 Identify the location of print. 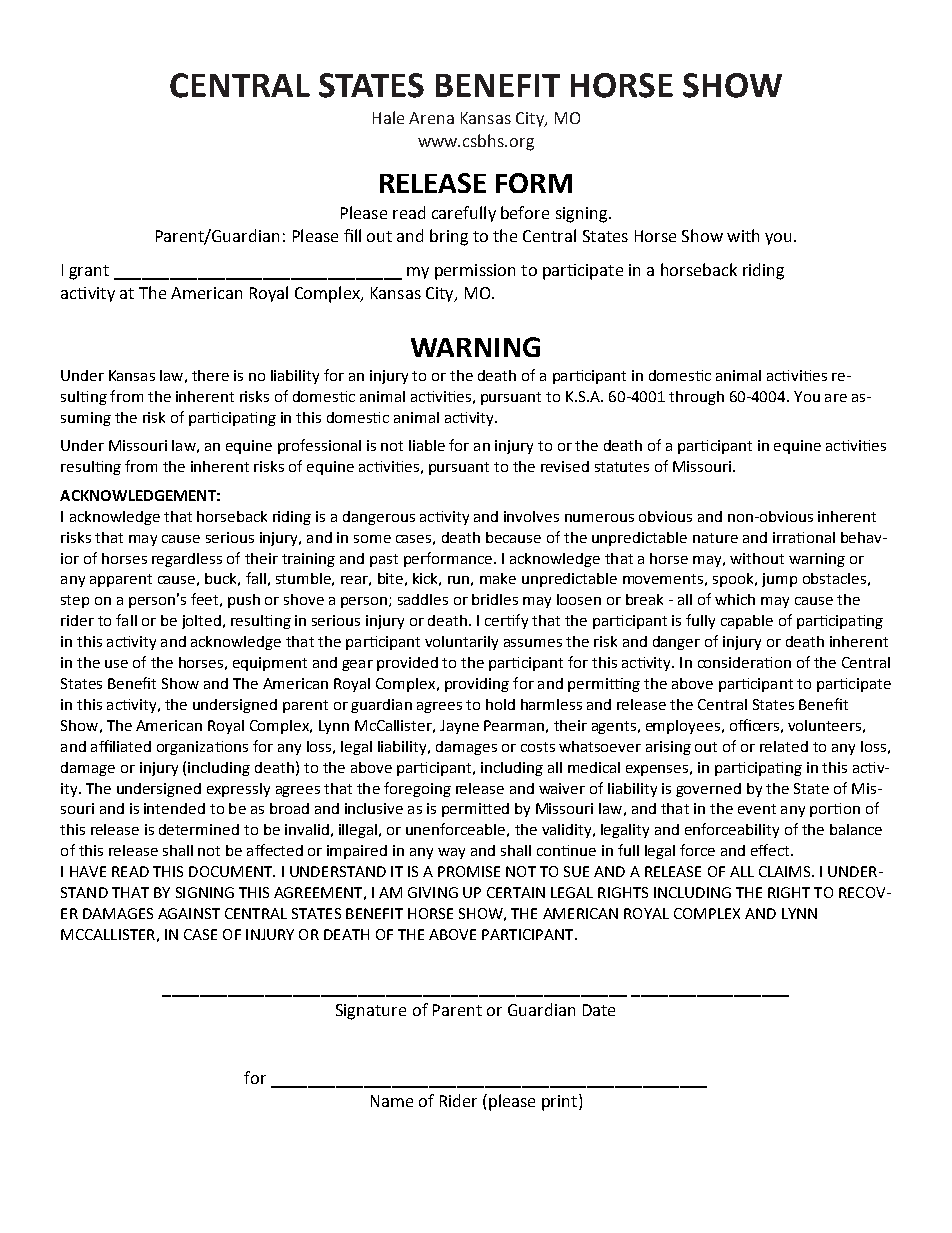
(559, 1103).
